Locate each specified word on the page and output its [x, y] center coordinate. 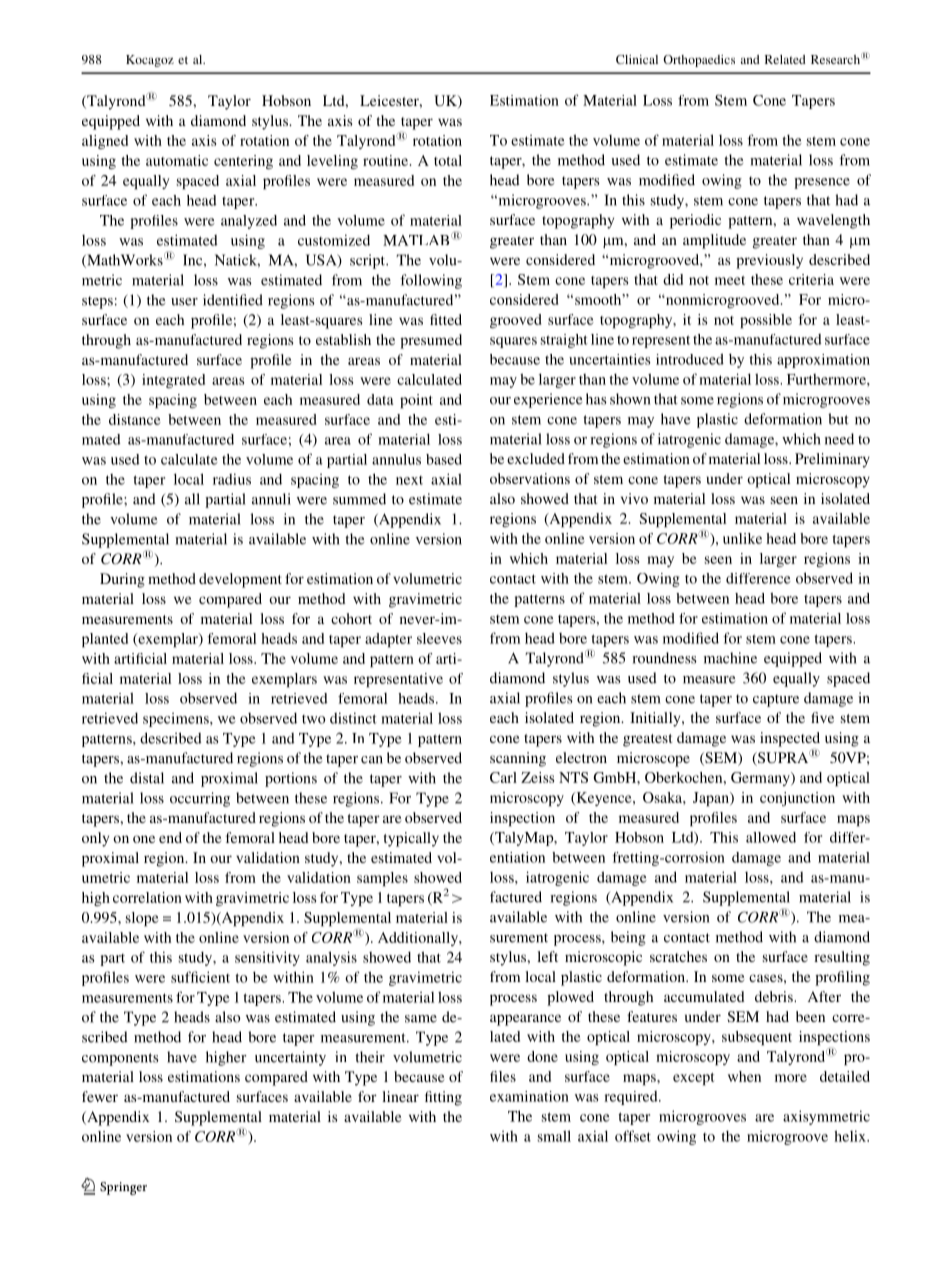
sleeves [439, 638]
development [240, 580]
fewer [100, 1096]
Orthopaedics [699, 61]
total [448, 160]
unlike [742, 538]
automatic [177, 160]
